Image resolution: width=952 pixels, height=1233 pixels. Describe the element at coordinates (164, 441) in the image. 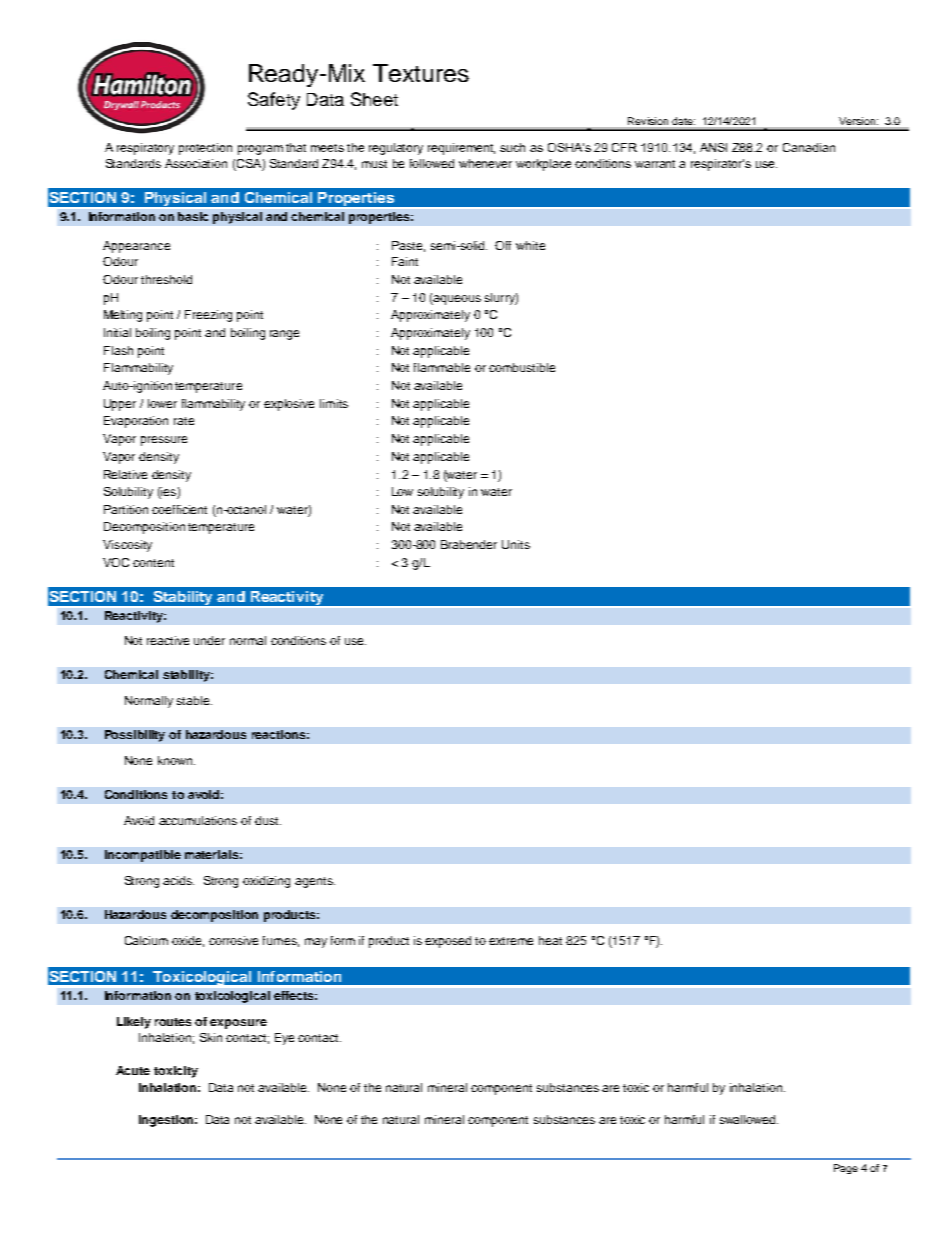

I see `pressure` at that location.
